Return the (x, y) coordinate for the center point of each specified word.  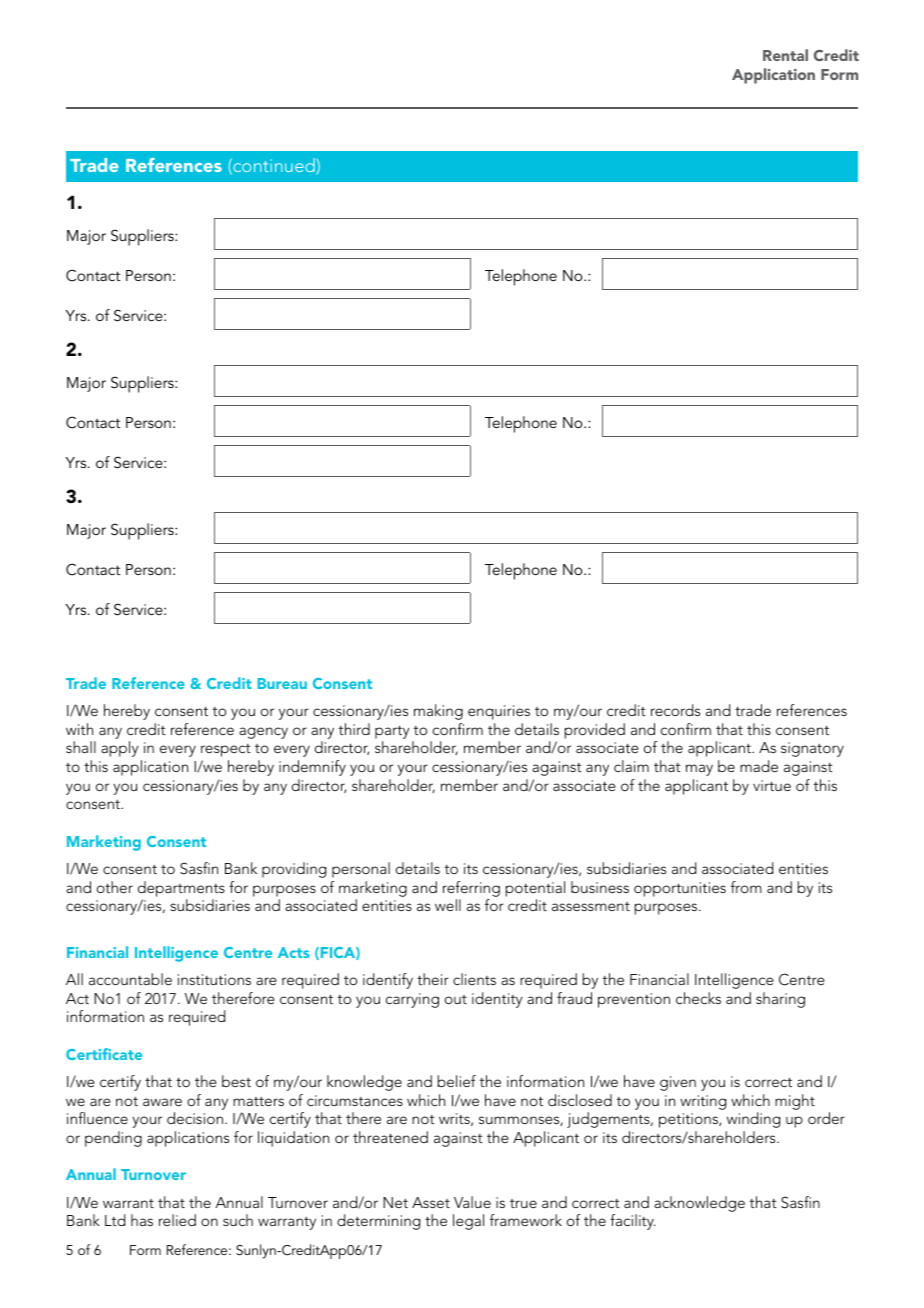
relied (177, 1220)
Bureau (282, 683)
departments (181, 889)
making (438, 712)
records (675, 710)
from (746, 887)
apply (119, 749)
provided (594, 731)
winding (753, 1120)
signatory (812, 749)
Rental (785, 55)
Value (472, 1202)
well (448, 905)
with (79, 729)
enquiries (499, 712)
